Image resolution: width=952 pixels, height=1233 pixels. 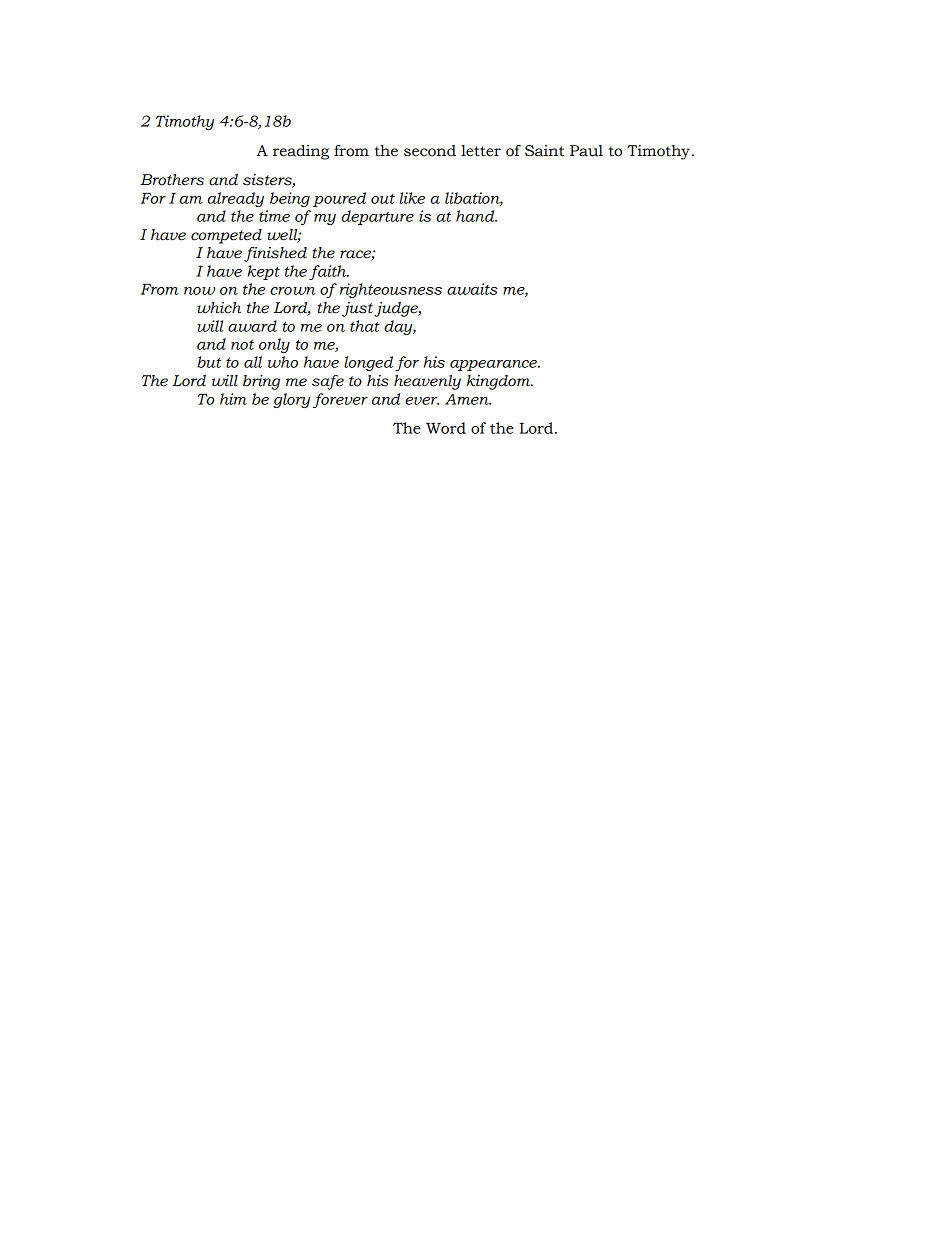 I want to click on righteousness, so click(x=391, y=290).
